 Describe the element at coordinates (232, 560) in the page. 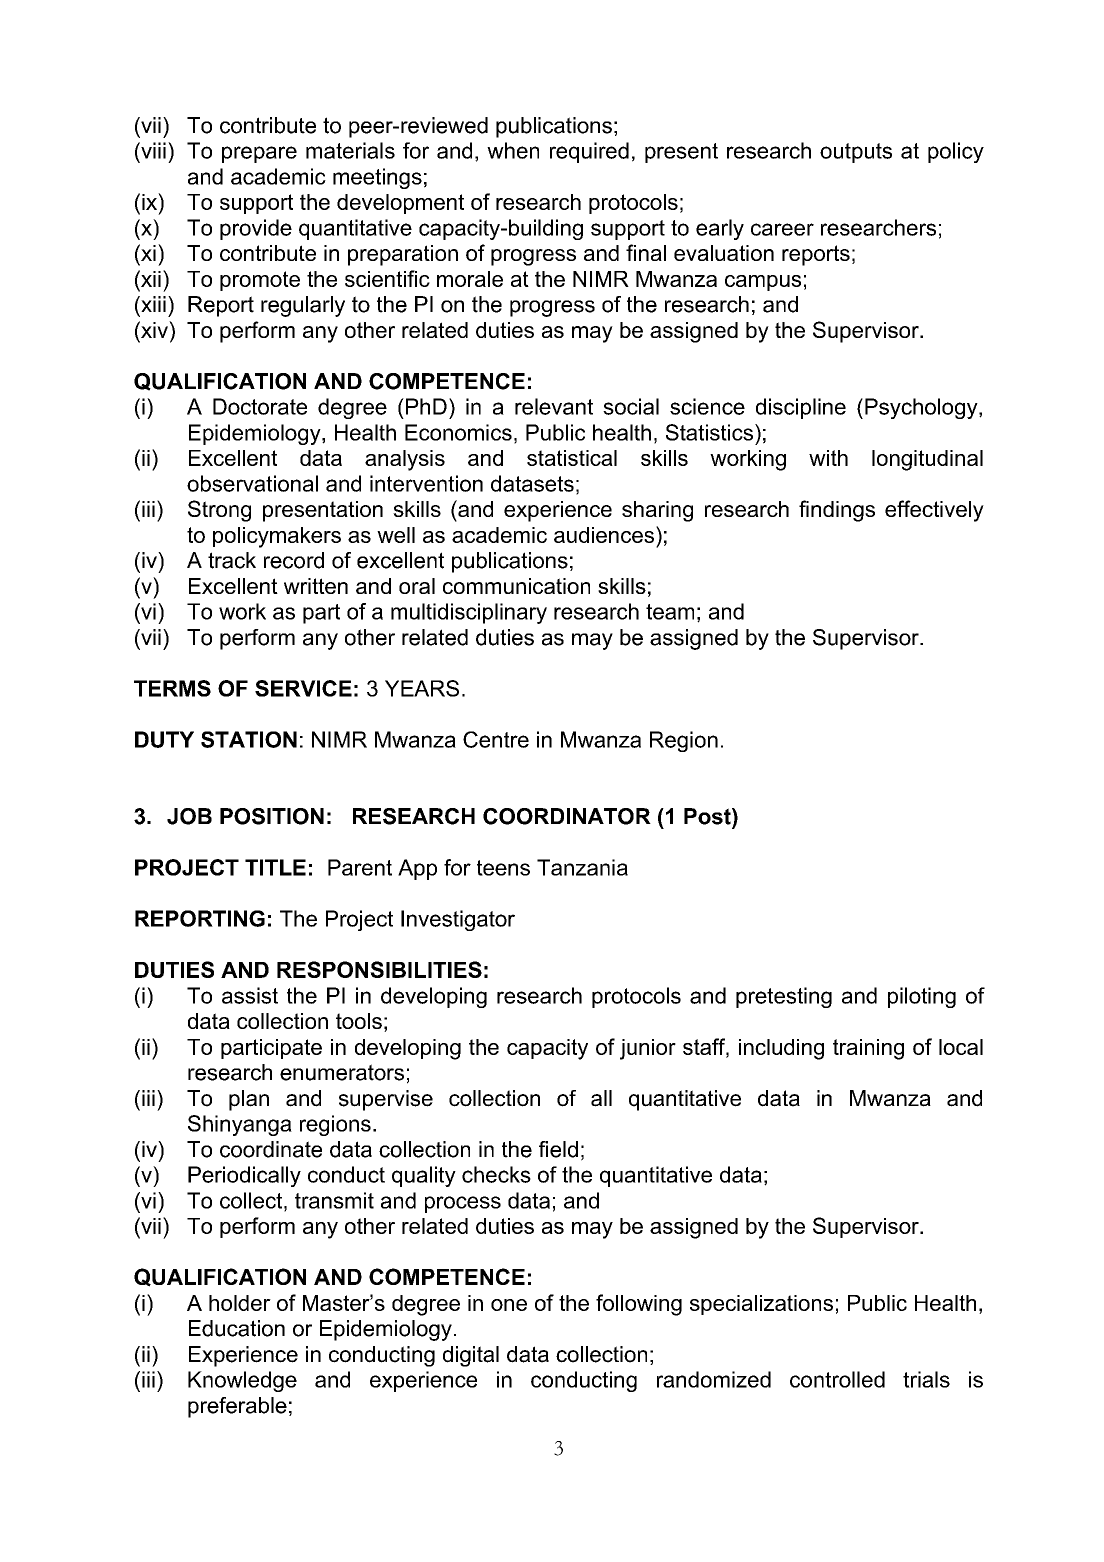

I see `track` at that location.
